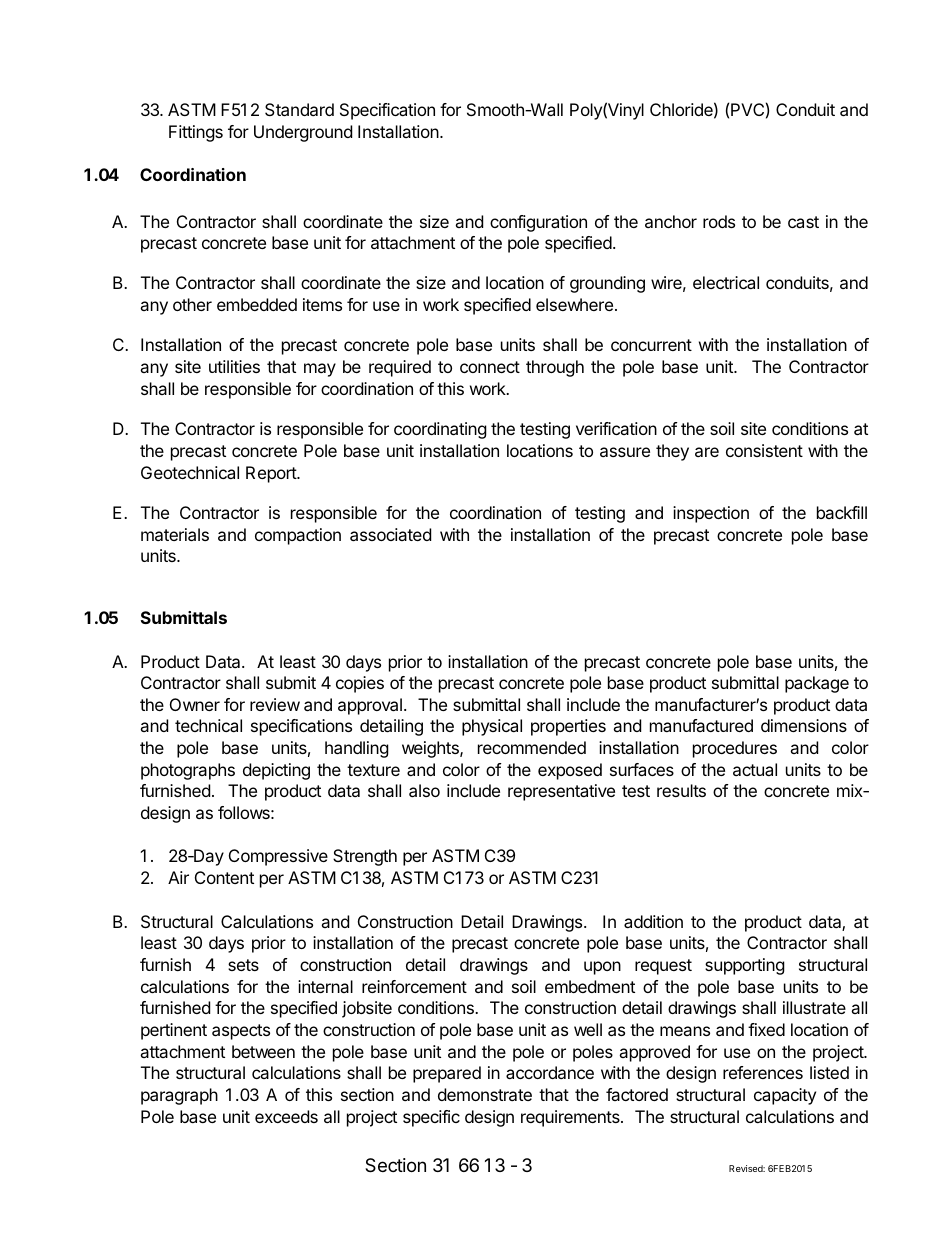 This image has width=952, height=1233. What do you see at coordinates (490, 367) in the image?
I see `connect` at bounding box center [490, 367].
